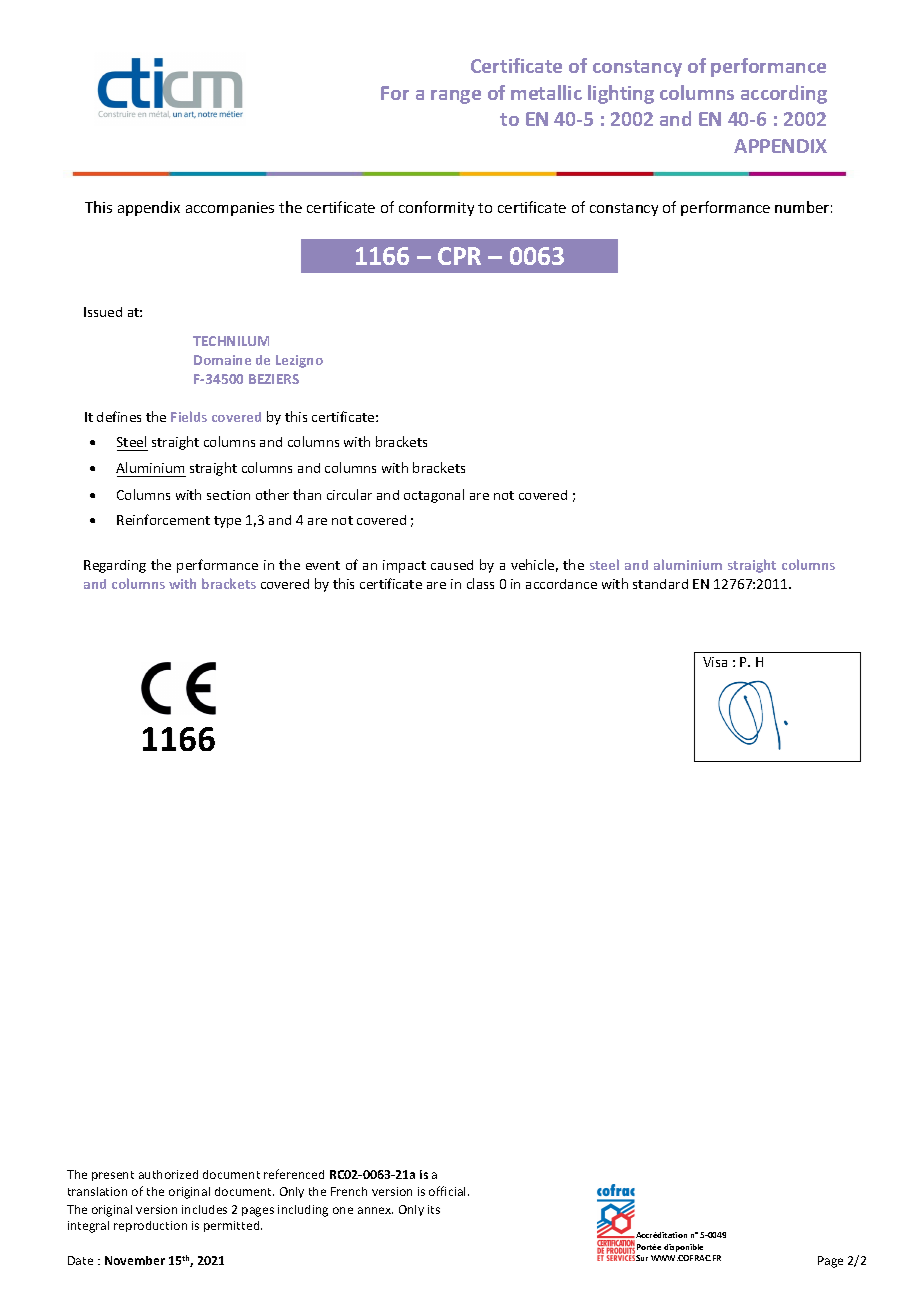 This page has width=924, height=1308. Describe the element at coordinates (715, 662) in the page. I see `Visa` at that location.
